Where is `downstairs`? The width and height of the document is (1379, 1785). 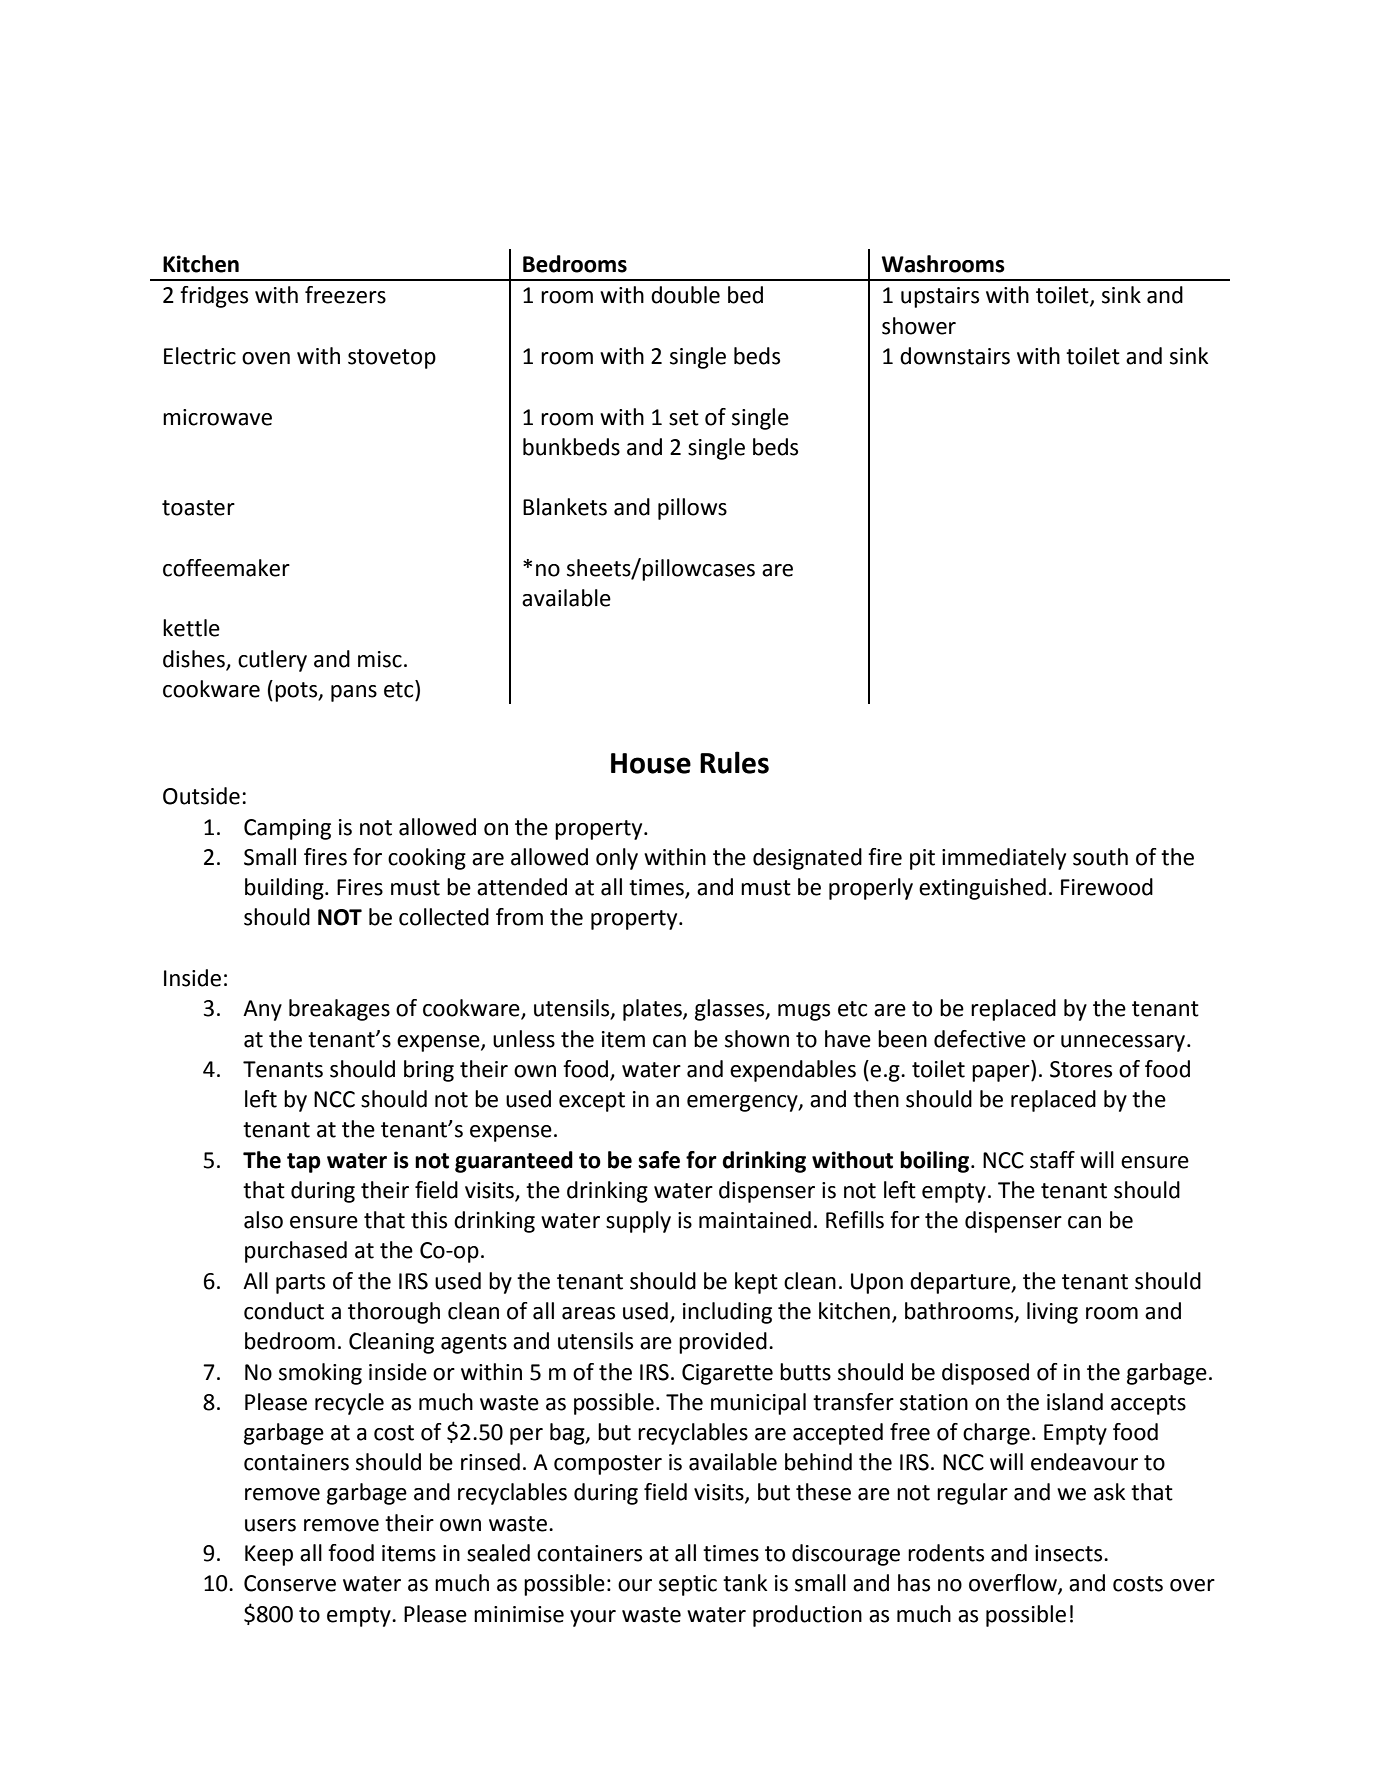 downstairs is located at coordinates (955, 356).
